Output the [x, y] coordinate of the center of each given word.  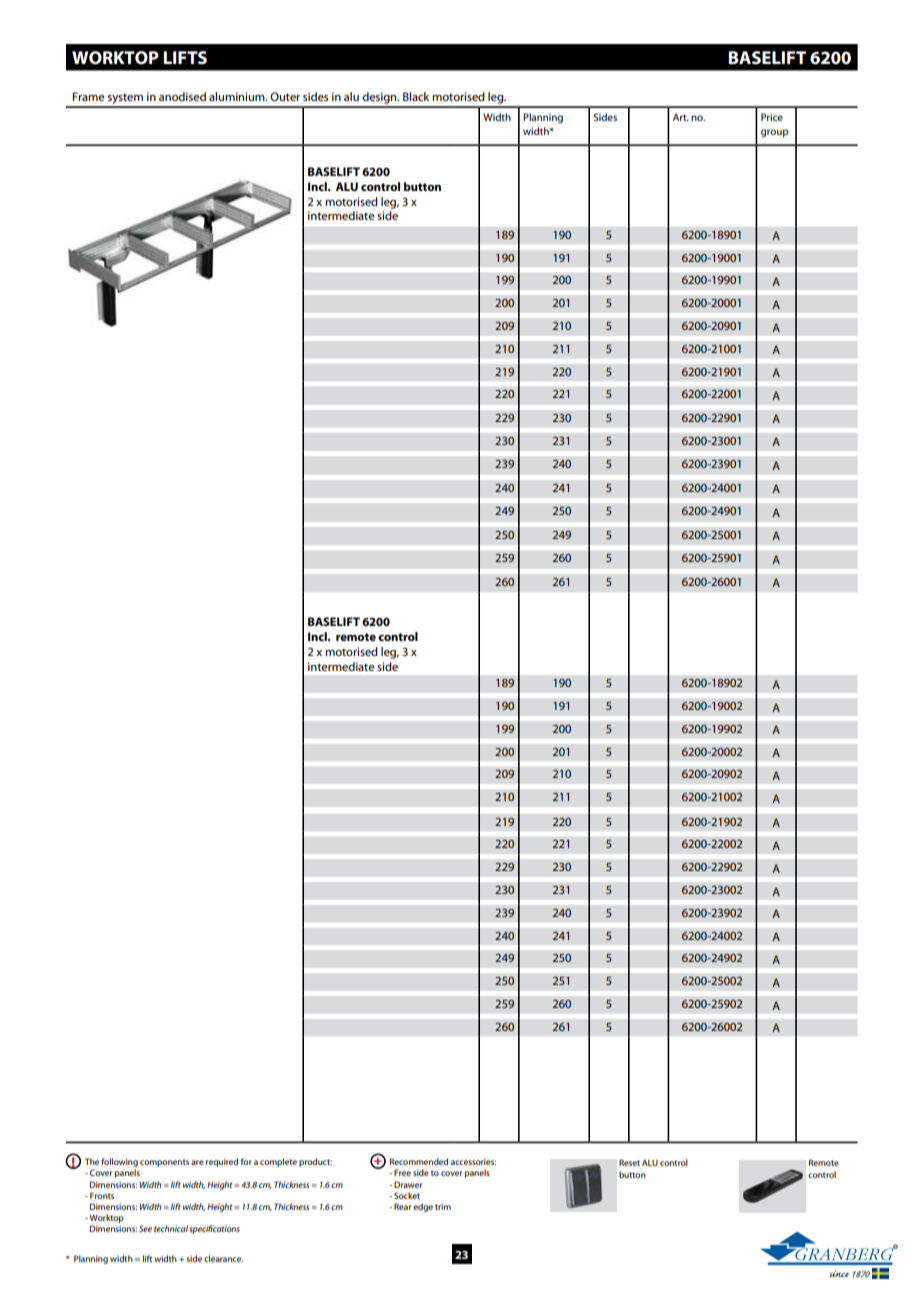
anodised [182, 96]
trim [443, 1207]
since [839, 1273]
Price [772, 117]
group [775, 133]
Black [416, 96]
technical [171, 1228]
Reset [629, 1162]
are [197, 1162]
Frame [89, 96]
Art [681, 117]
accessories [473, 1161]
